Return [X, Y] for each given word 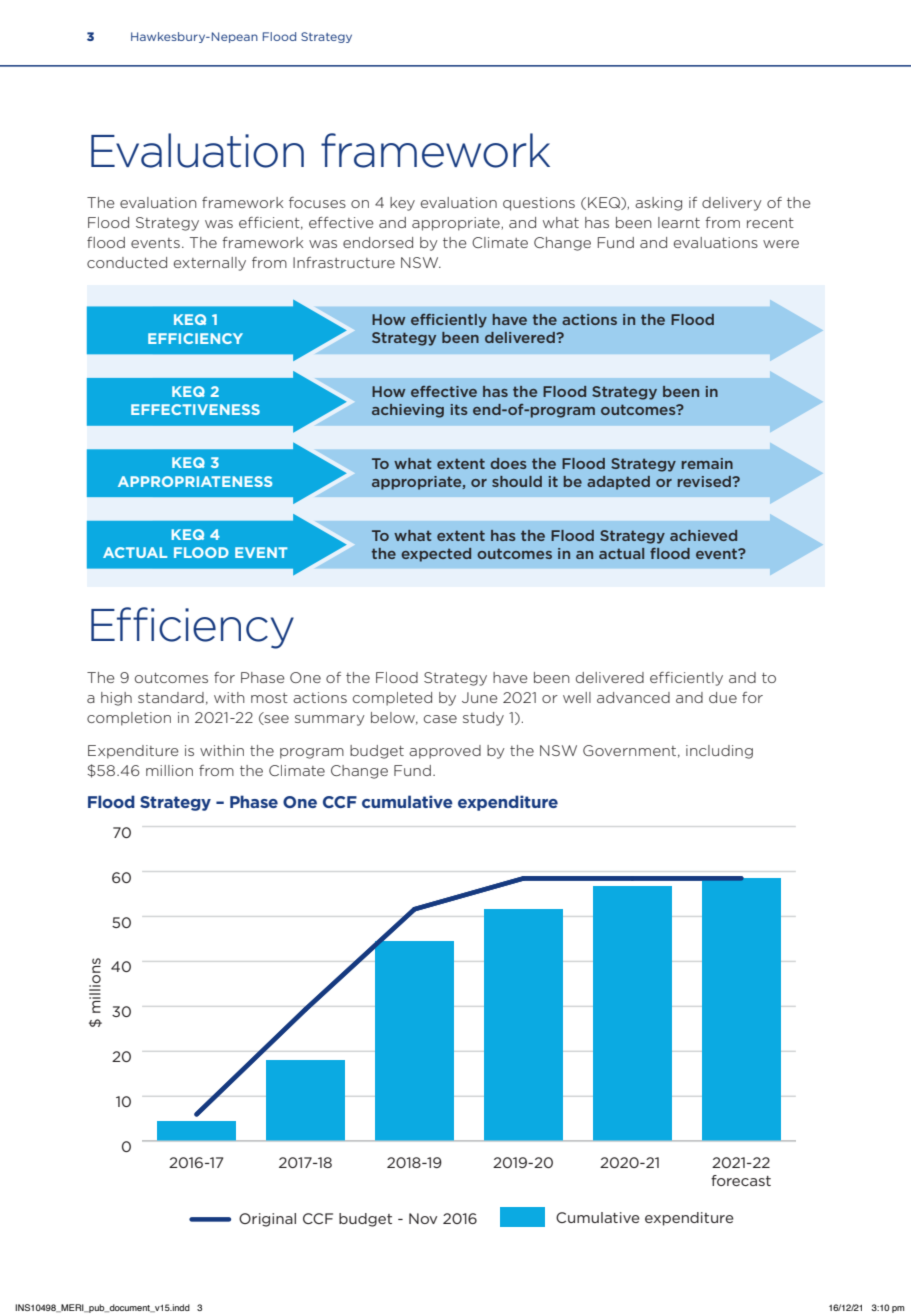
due [723, 697]
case [440, 719]
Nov [423, 1218]
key [402, 204]
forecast [741, 1180]
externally [210, 264]
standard [171, 697]
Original [267, 1220]
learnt [679, 222]
